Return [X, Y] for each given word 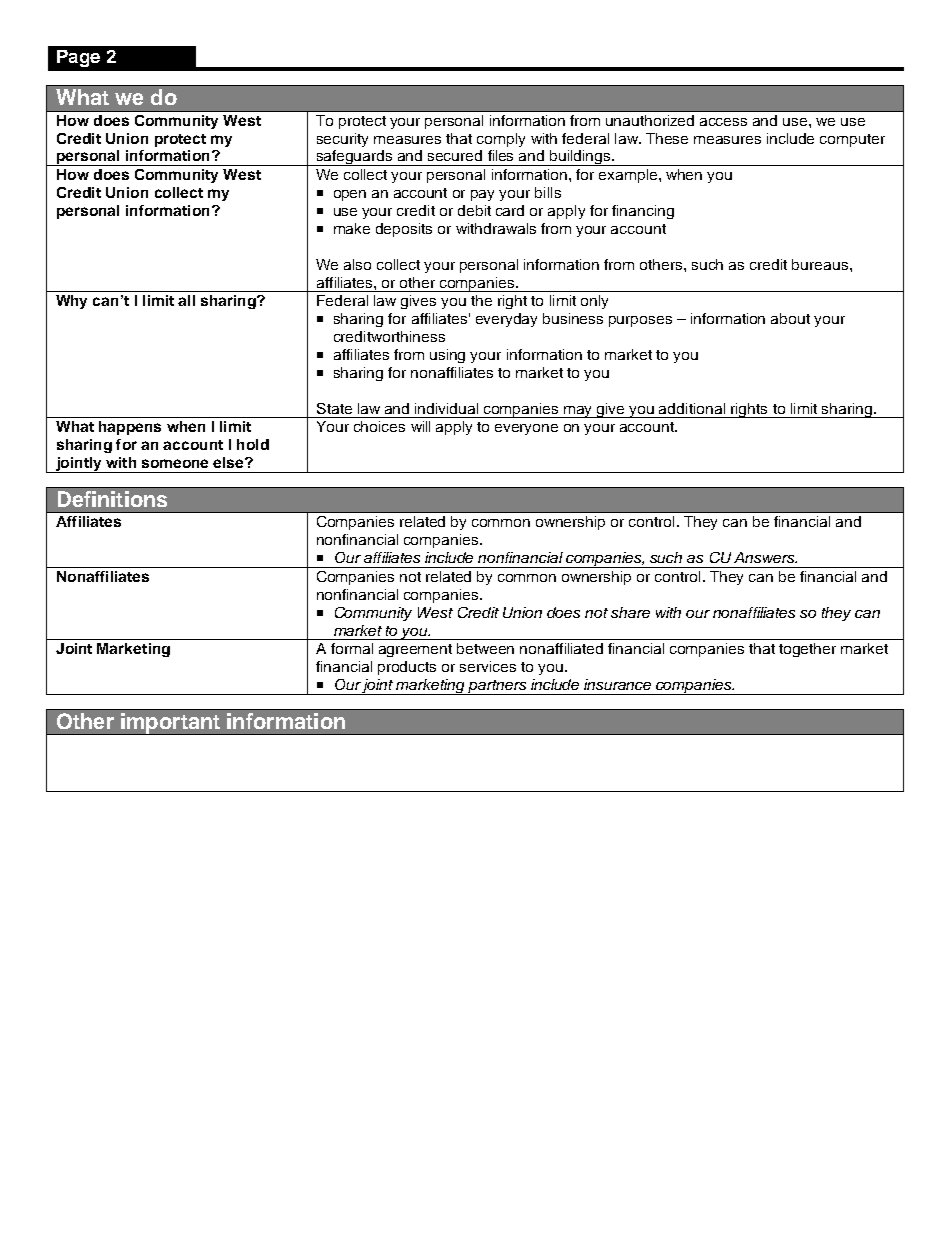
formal [352, 648]
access [723, 122]
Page [78, 58]
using [447, 356]
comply [501, 140]
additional [692, 408]
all [186, 300]
